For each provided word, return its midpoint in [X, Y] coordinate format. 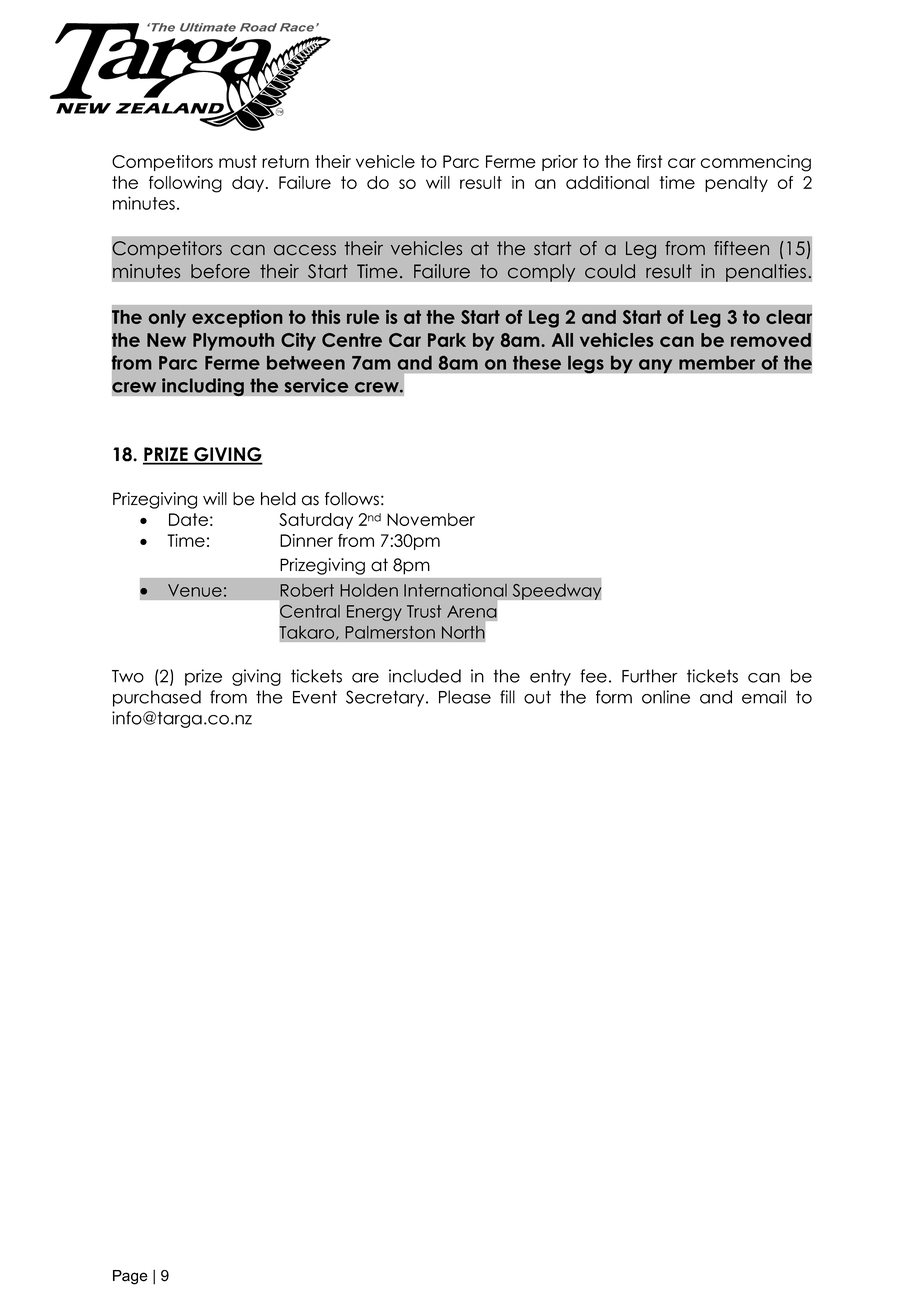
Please [465, 697]
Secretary [386, 698]
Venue [195, 590]
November [431, 519]
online [666, 697]
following [185, 184]
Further [650, 676]
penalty [736, 184]
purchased [157, 698]
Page [130, 1277]
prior [560, 163]
